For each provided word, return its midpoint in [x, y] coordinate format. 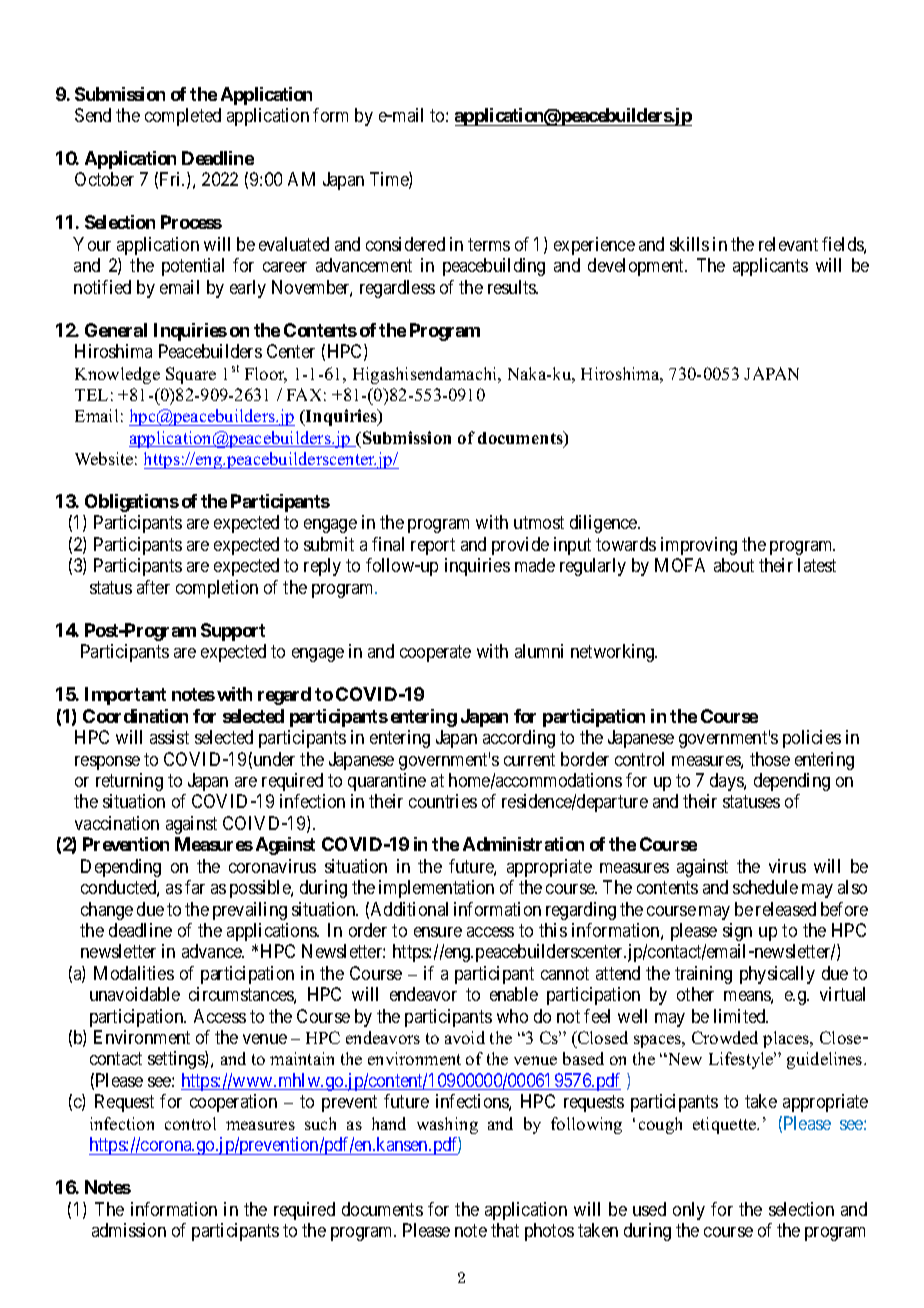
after [153, 587]
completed [183, 117]
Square [191, 375]
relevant [788, 244]
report [433, 546]
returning [129, 782]
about [734, 565]
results [513, 287]
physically [777, 975]
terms [489, 244]
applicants [770, 267]
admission [129, 1230]
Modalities [134, 973]
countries [443, 801]
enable [514, 994]
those [770, 759]
